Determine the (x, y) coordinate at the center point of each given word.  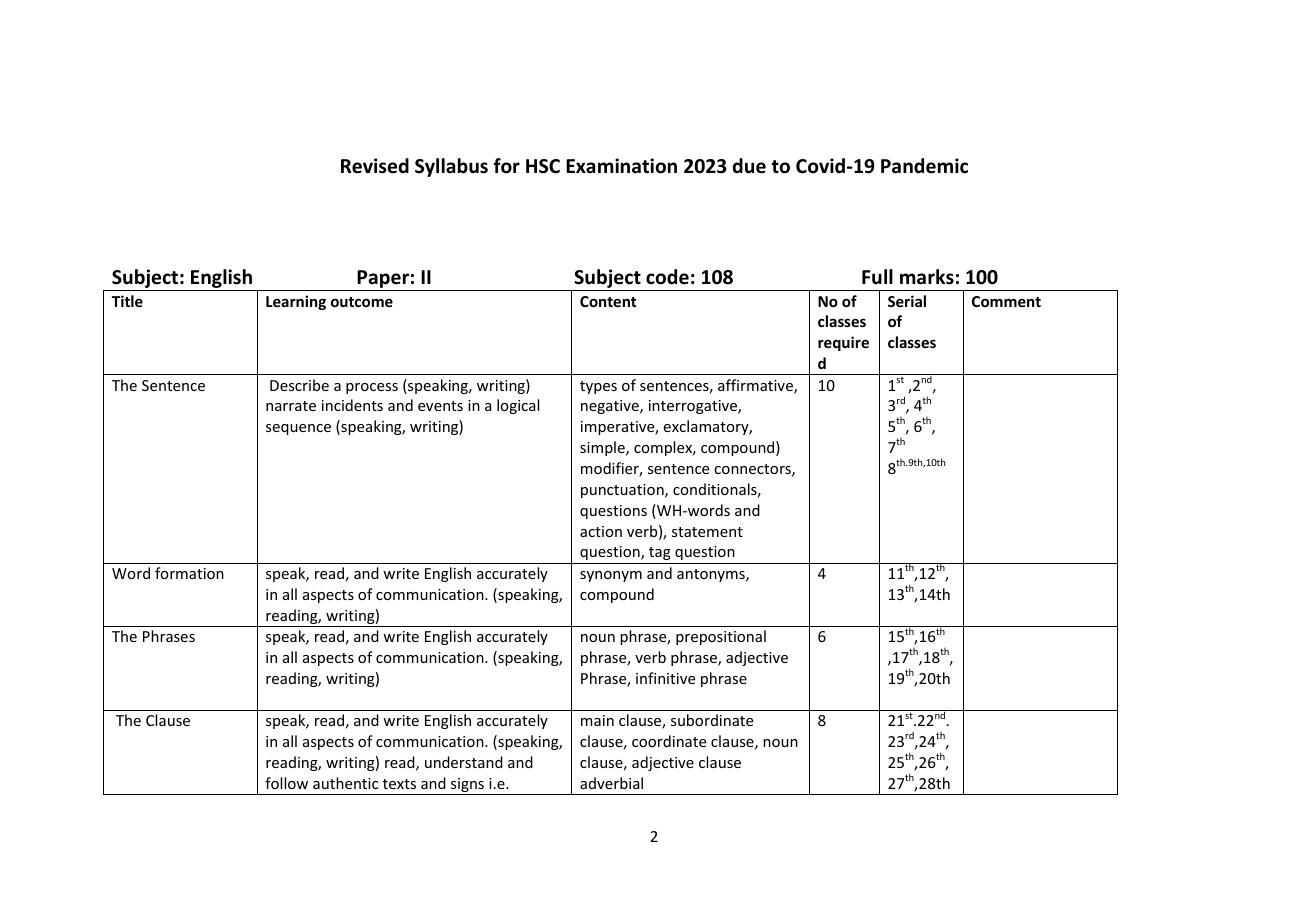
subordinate (712, 720)
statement (707, 532)
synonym (611, 576)
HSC (543, 166)
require (843, 343)
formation (189, 573)
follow (286, 783)
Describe (299, 385)
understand (464, 762)
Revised (375, 166)
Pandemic (924, 166)
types (598, 387)
